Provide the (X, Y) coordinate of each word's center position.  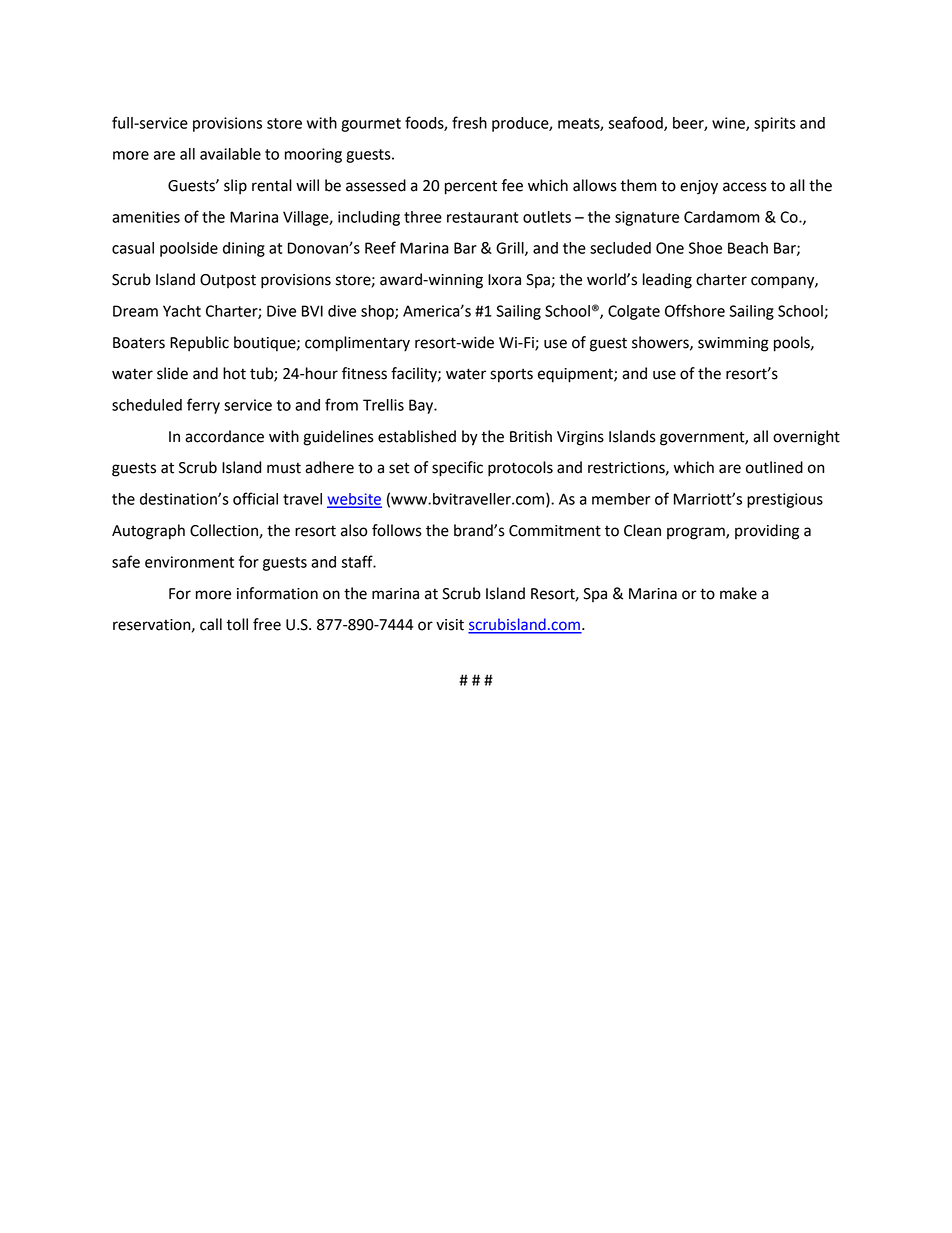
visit (450, 625)
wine (729, 124)
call (211, 624)
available (230, 154)
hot (234, 373)
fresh (469, 122)
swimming (733, 344)
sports (511, 376)
